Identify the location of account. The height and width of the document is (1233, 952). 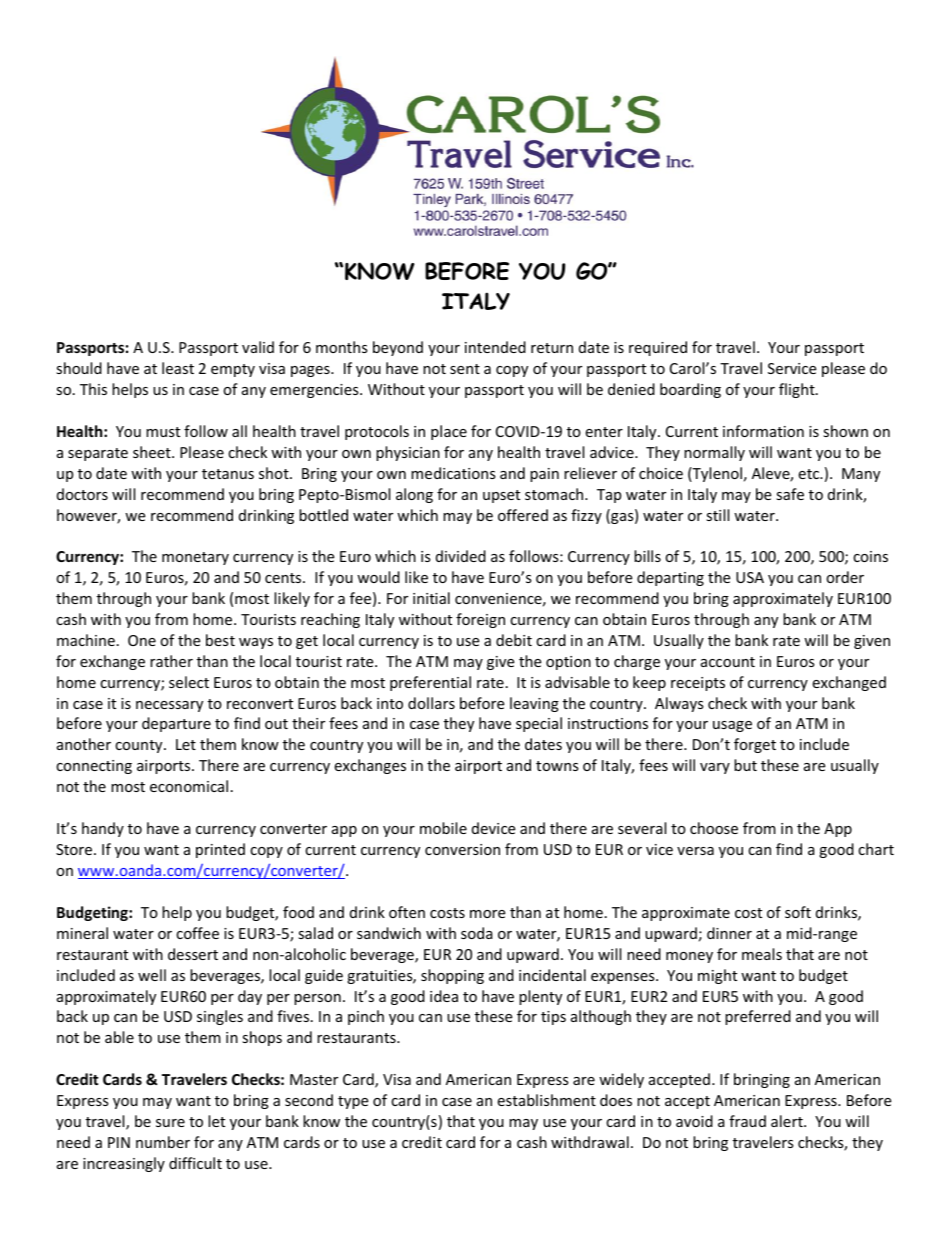
(728, 662).
